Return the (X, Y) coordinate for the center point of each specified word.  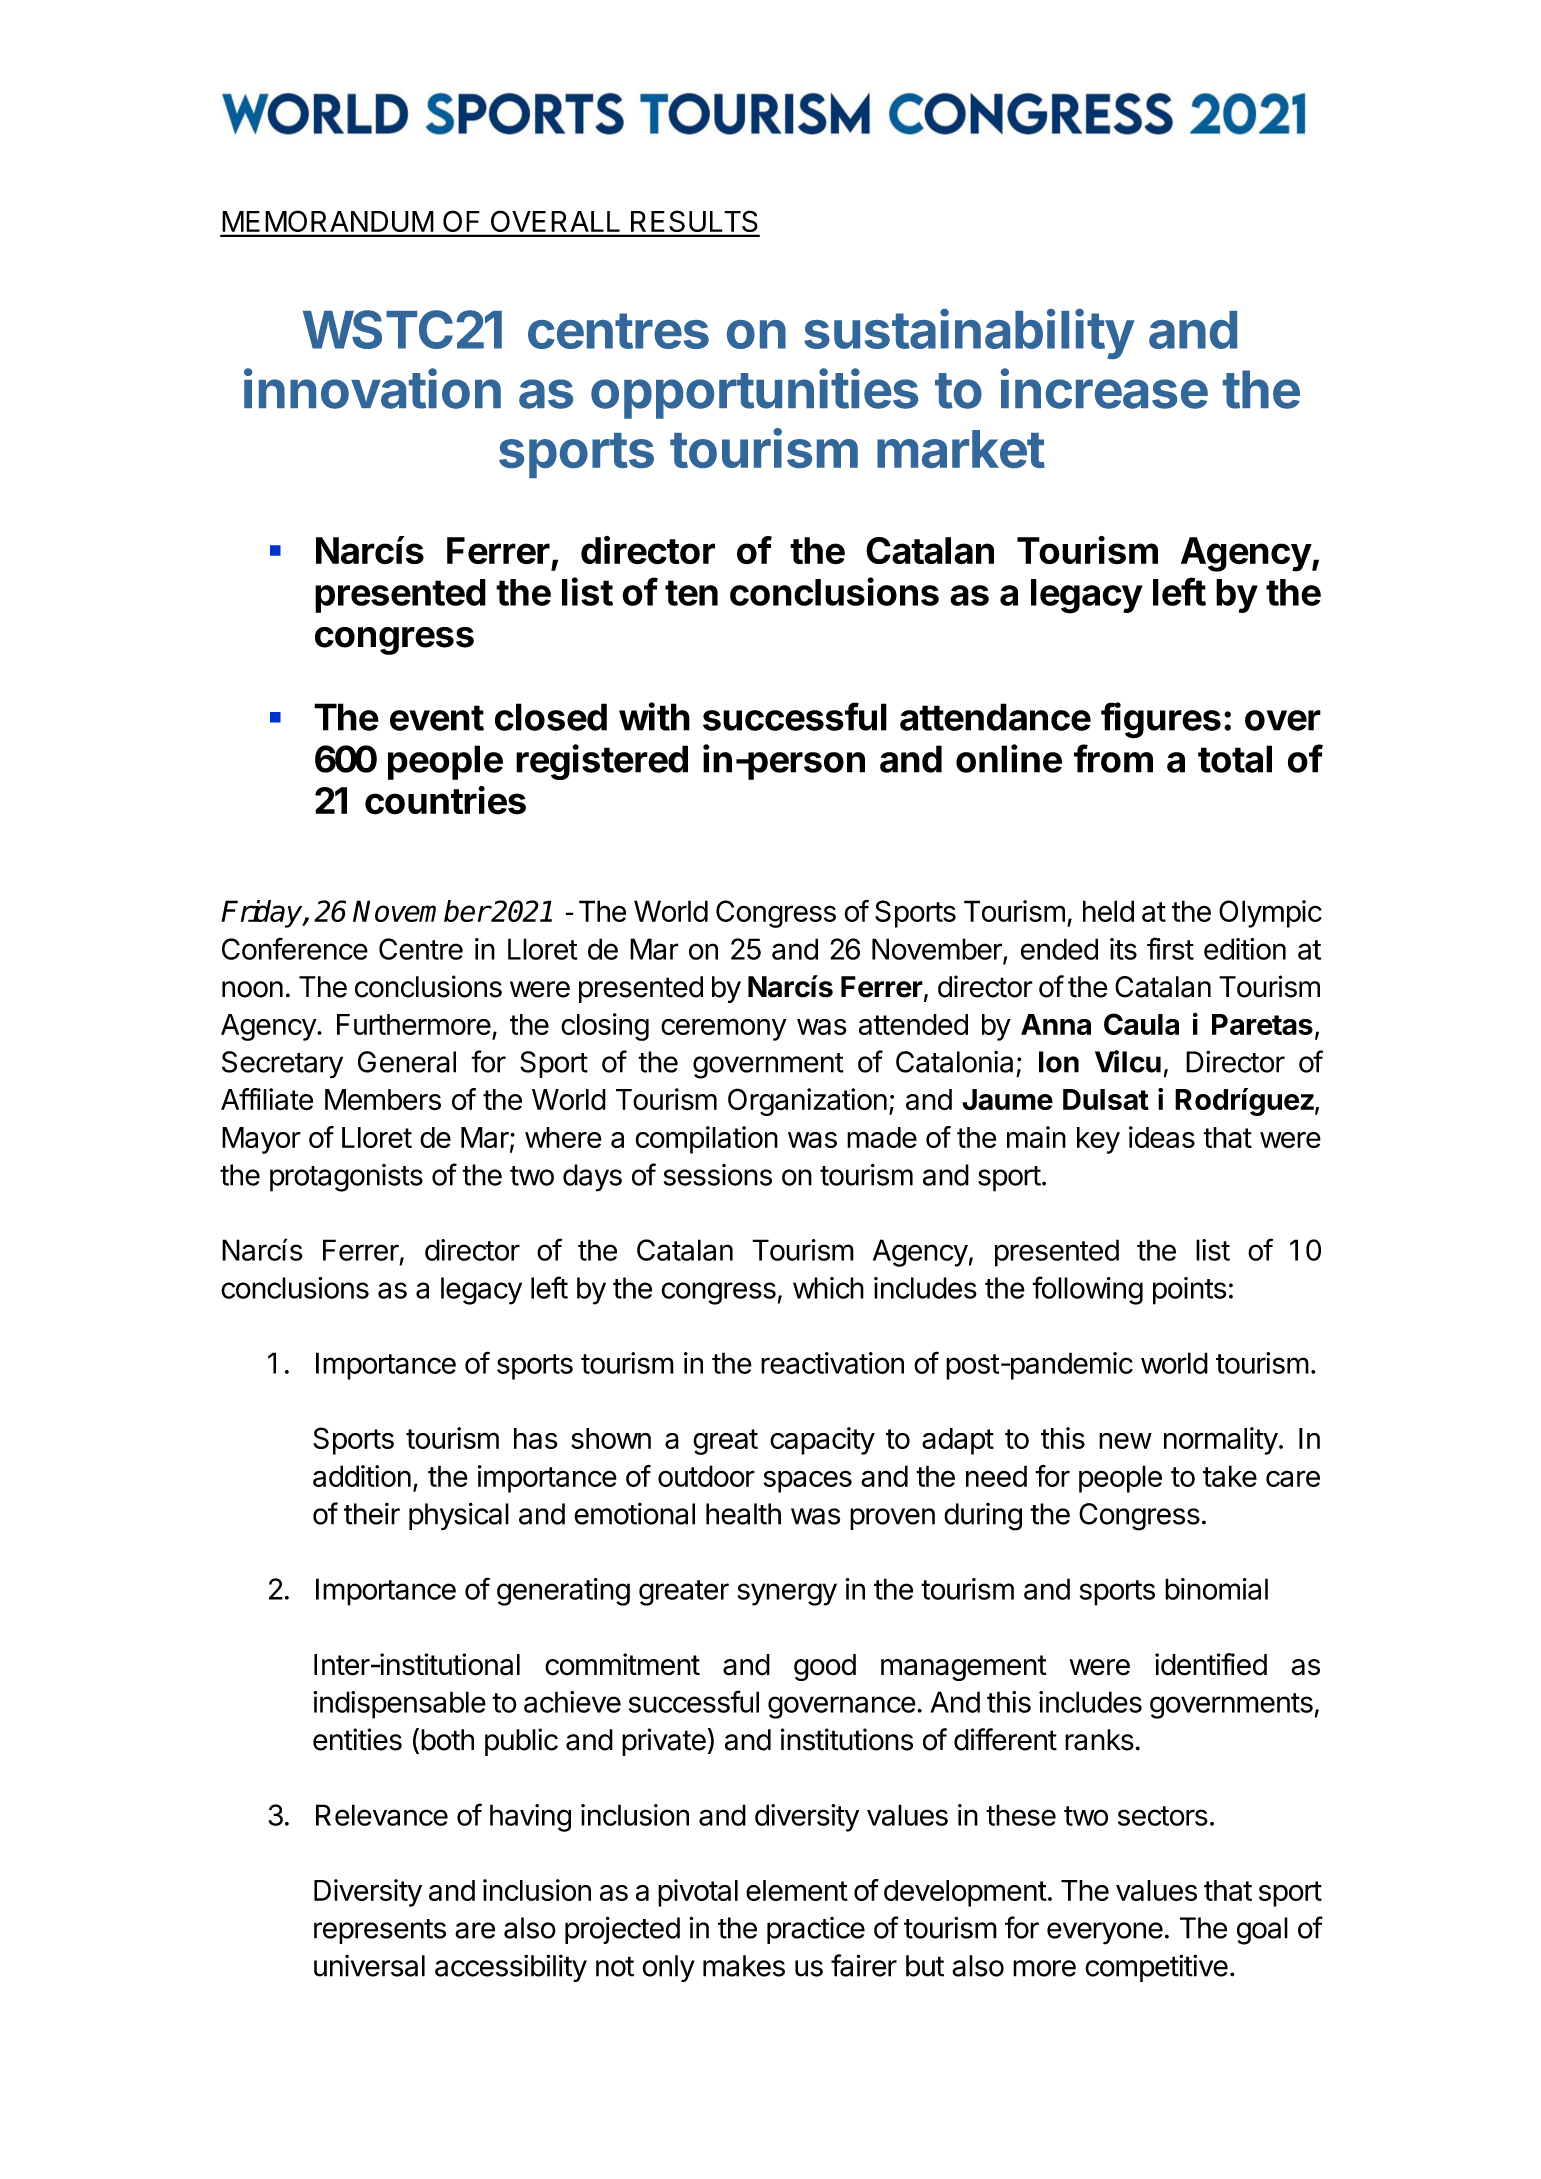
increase (1104, 388)
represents (380, 1931)
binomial (1216, 1589)
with (654, 716)
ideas (1162, 1137)
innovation (372, 388)
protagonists (346, 1178)
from (1113, 758)
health (743, 1514)
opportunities (754, 393)
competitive (1156, 1968)
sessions (718, 1175)
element (797, 1890)
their (372, 1513)
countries (445, 800)
